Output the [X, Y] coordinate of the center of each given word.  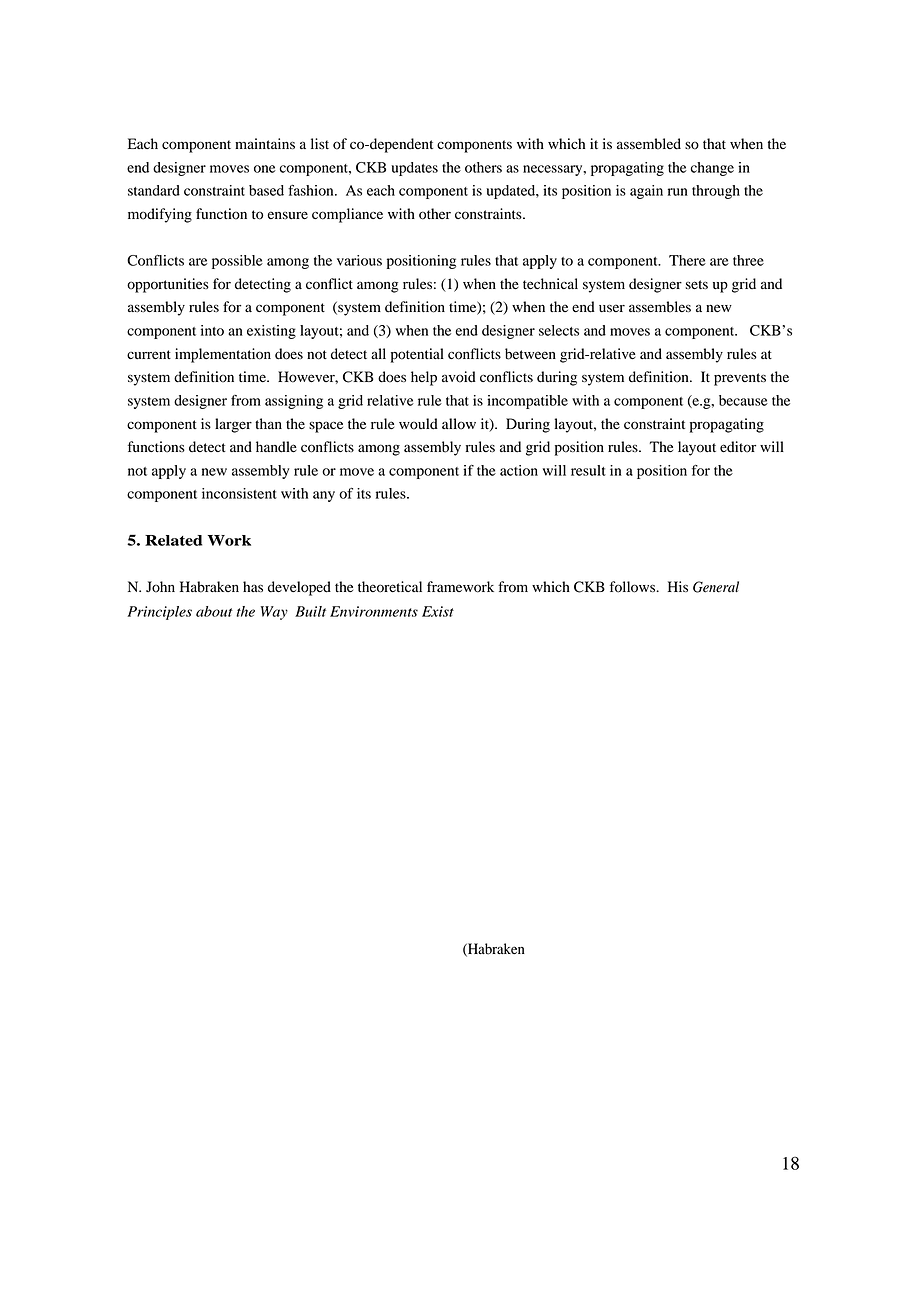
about [214, 611]
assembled [649, 144]
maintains [265, 143]
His [678, 586]
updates [414, 169]
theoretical [390, 587]
